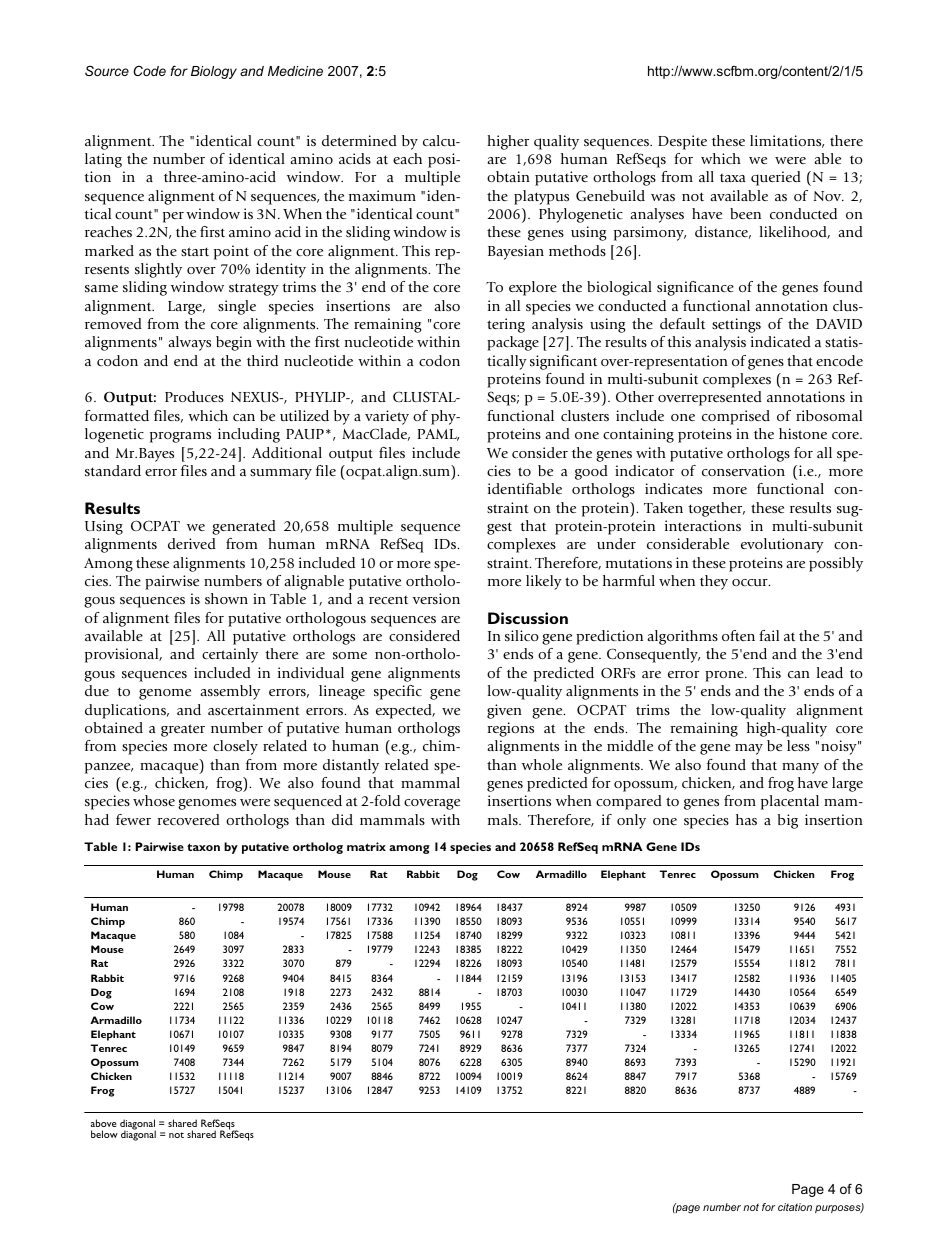 The image size is (952, 1237). What do you see at coordinates (183, 730) in the screenshot?
I see `greater` at bounding box center [183, 730].
